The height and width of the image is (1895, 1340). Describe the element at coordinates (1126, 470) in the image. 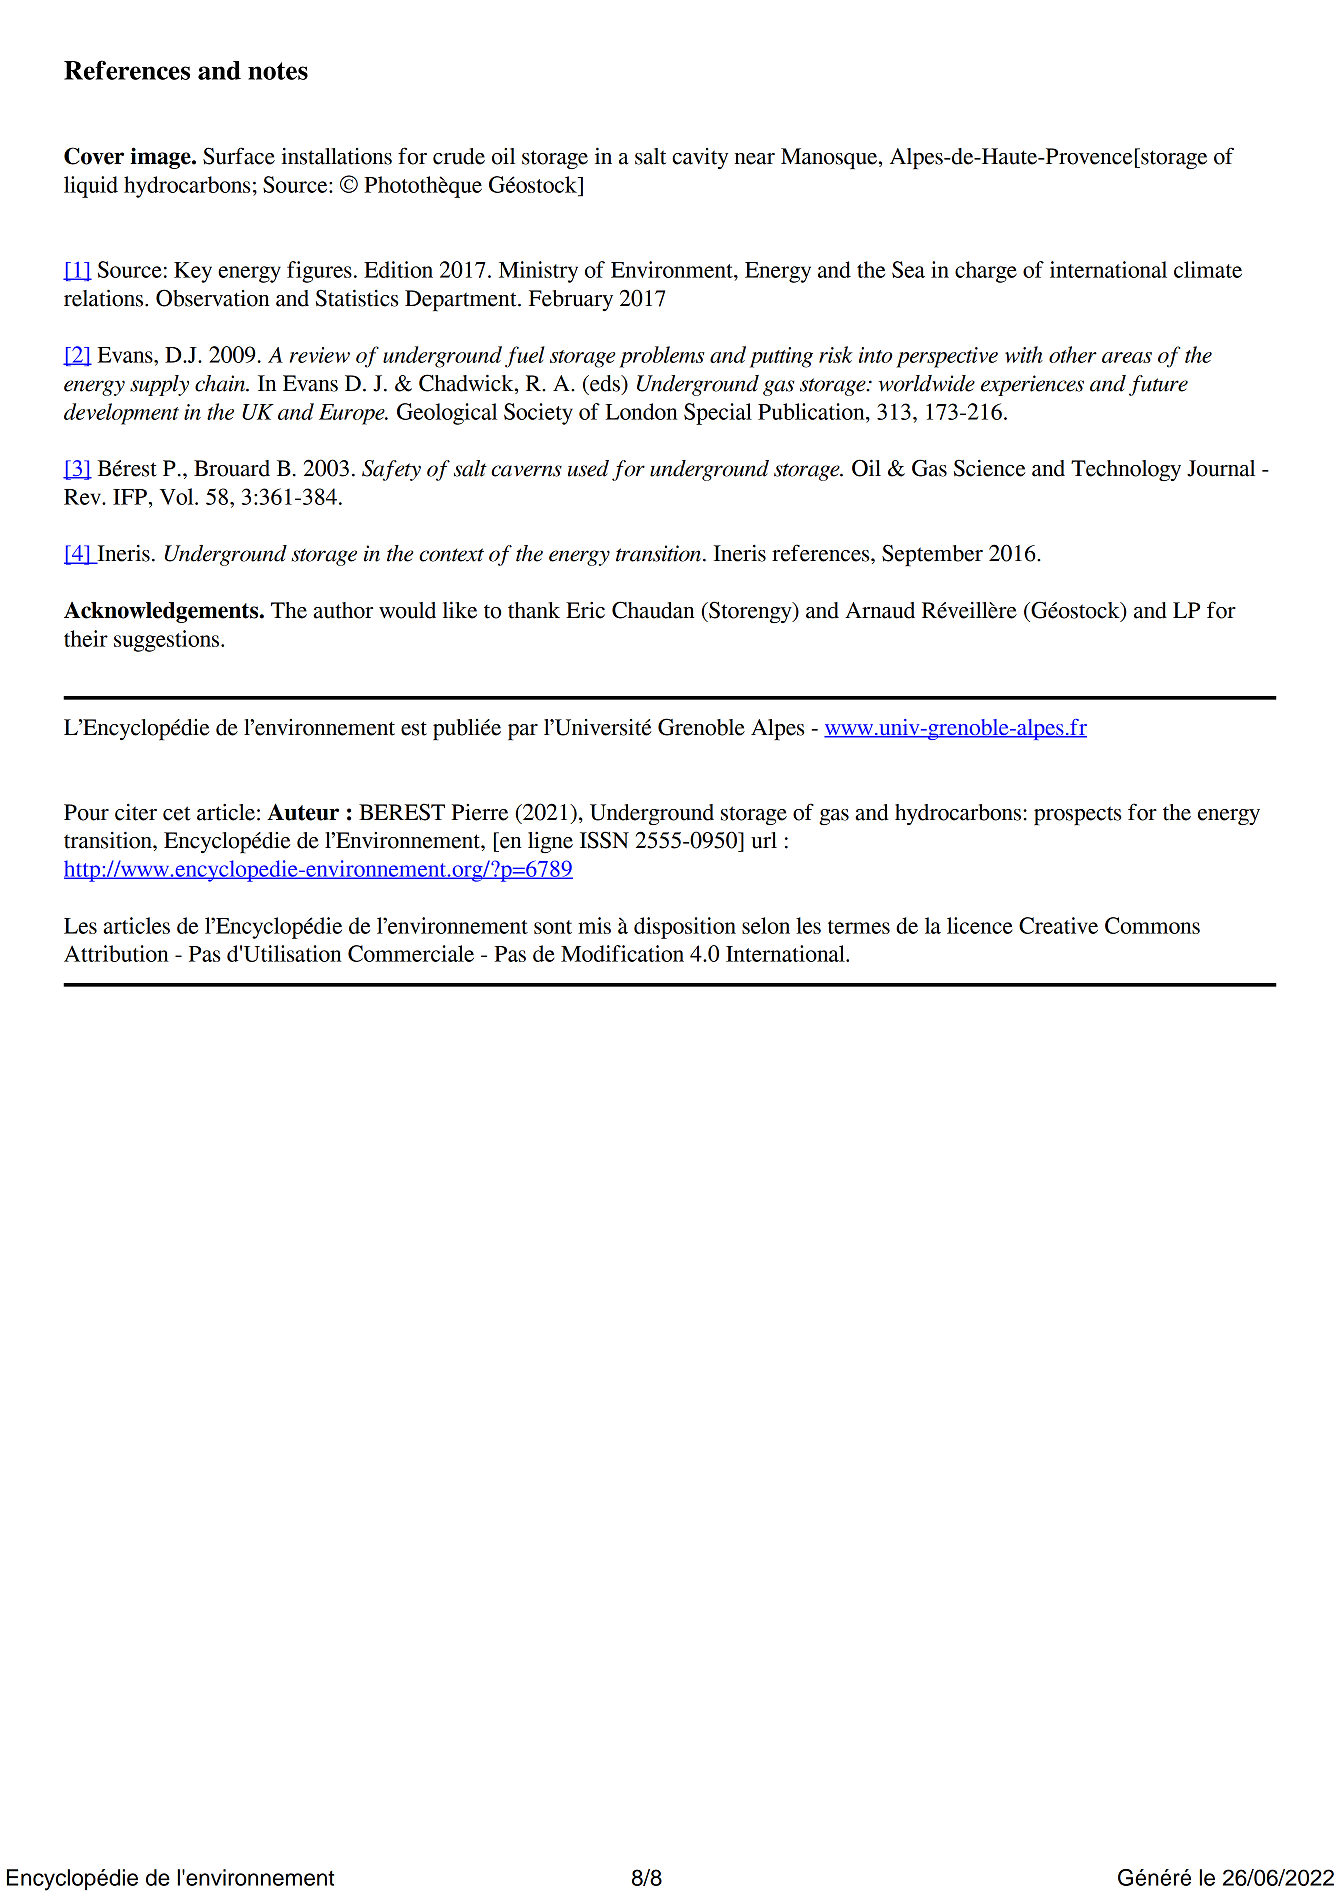

I see `Technology` at that location.
